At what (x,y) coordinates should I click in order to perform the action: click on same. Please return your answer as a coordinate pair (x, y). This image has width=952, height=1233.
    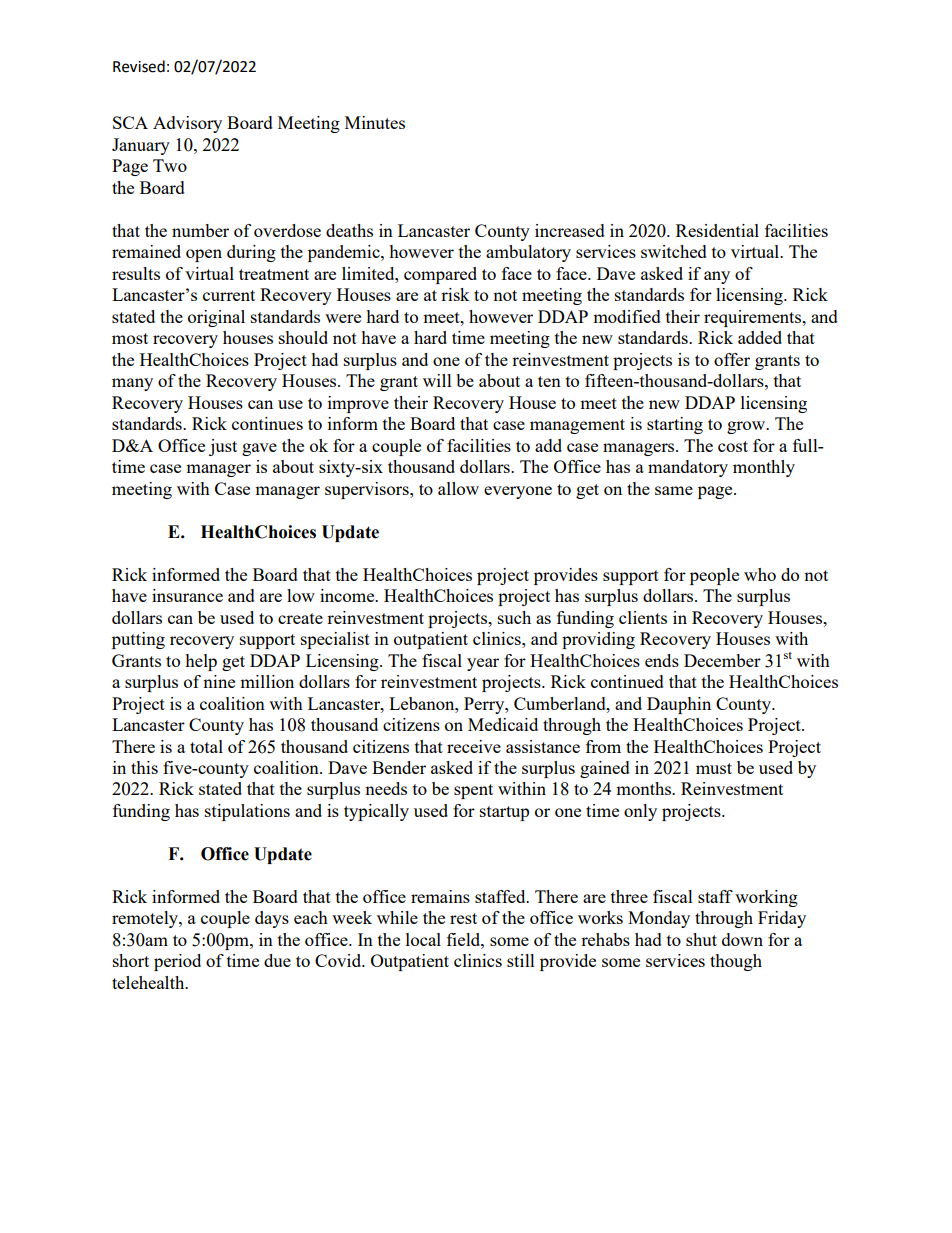
    Looking at the image, I should click on (674, 490).
